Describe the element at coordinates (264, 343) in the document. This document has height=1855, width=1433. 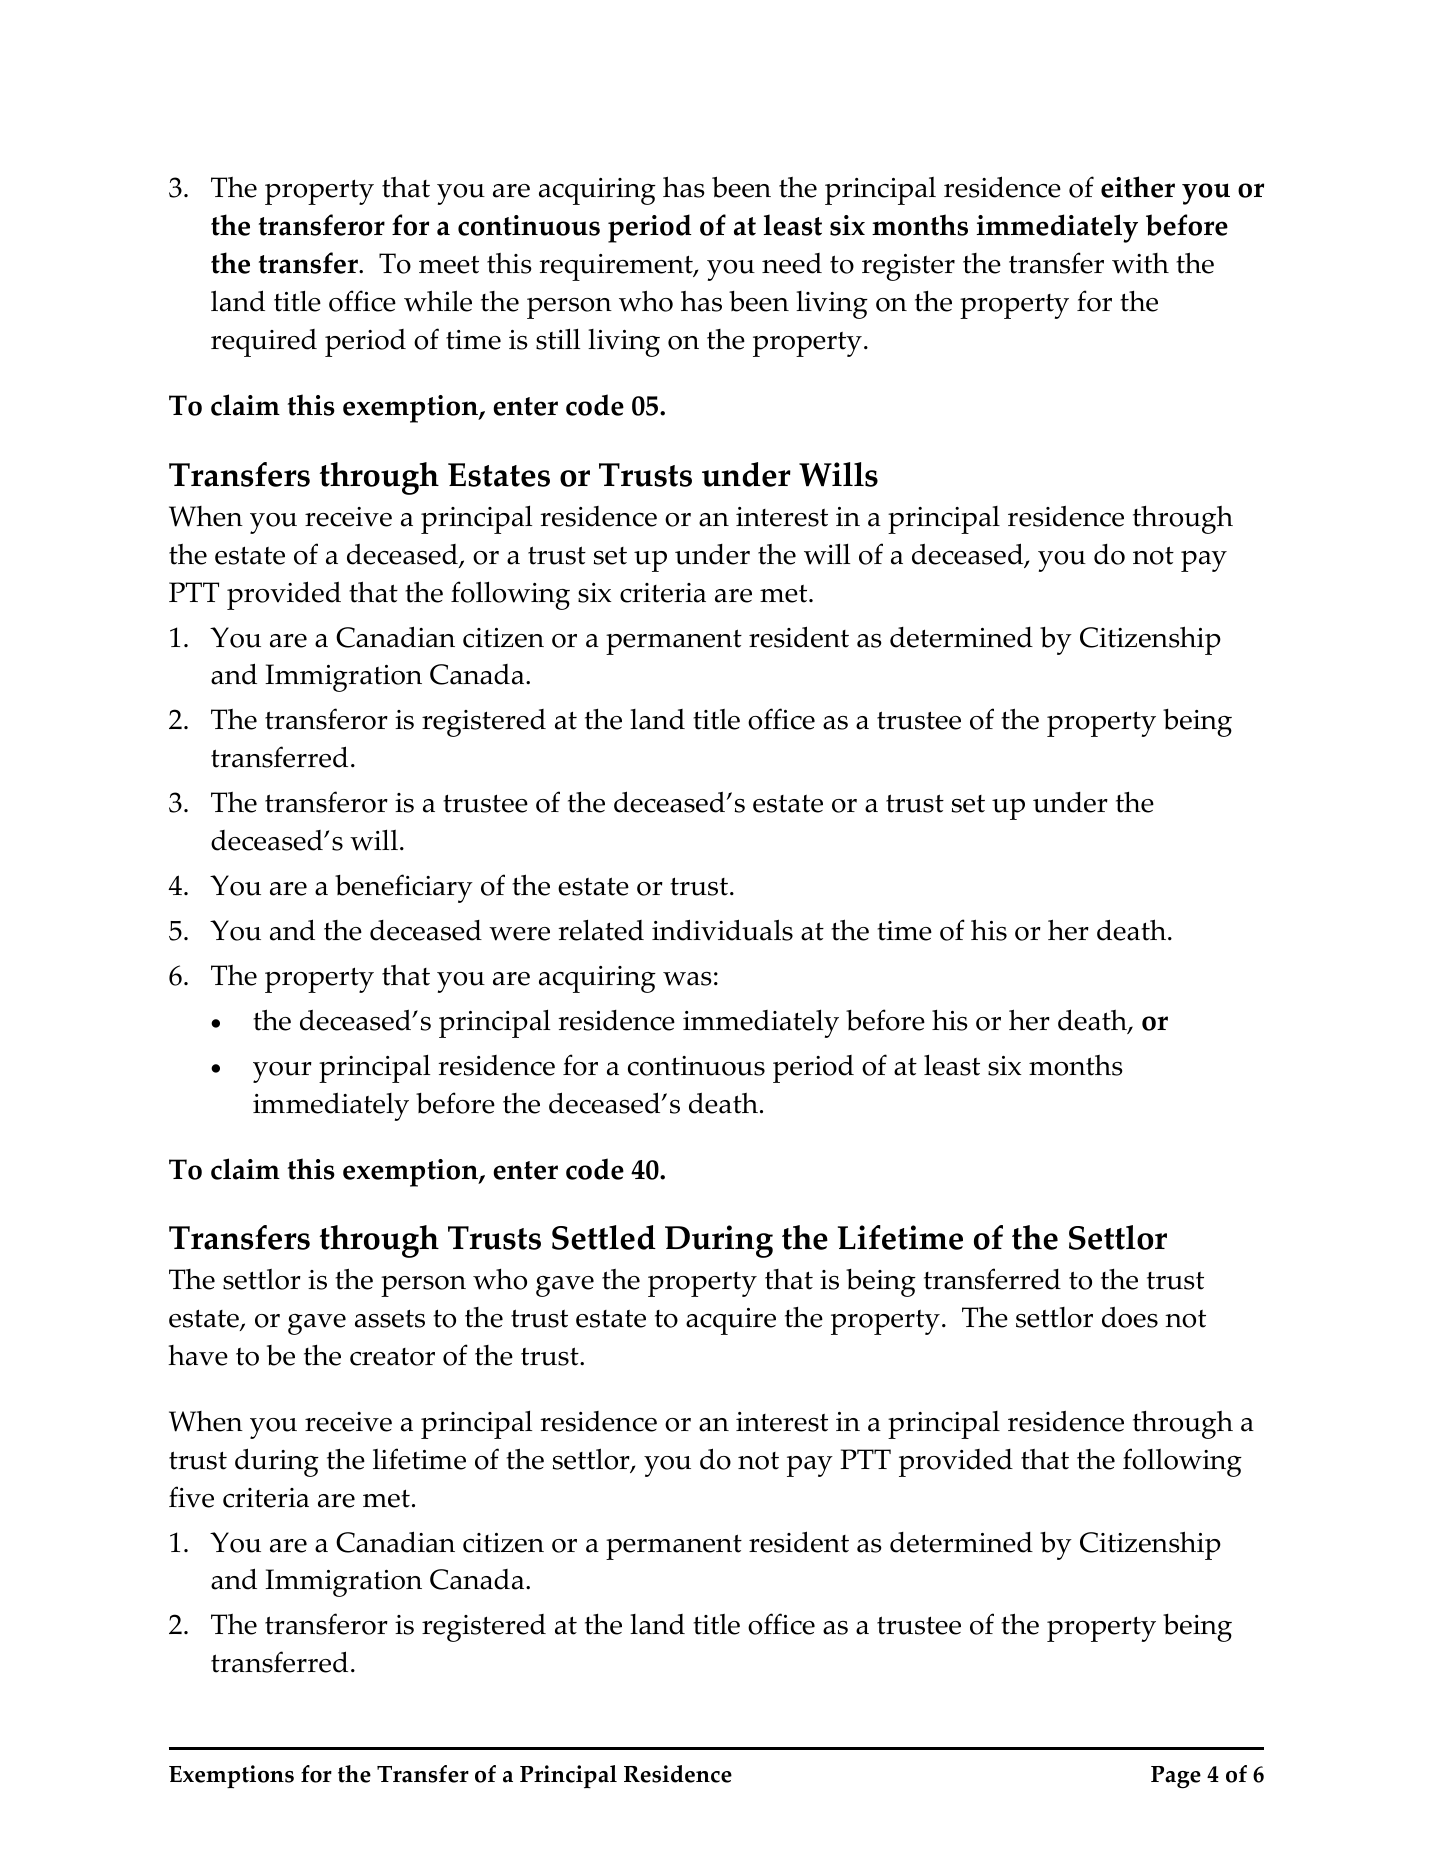
I see `required` at that location.
